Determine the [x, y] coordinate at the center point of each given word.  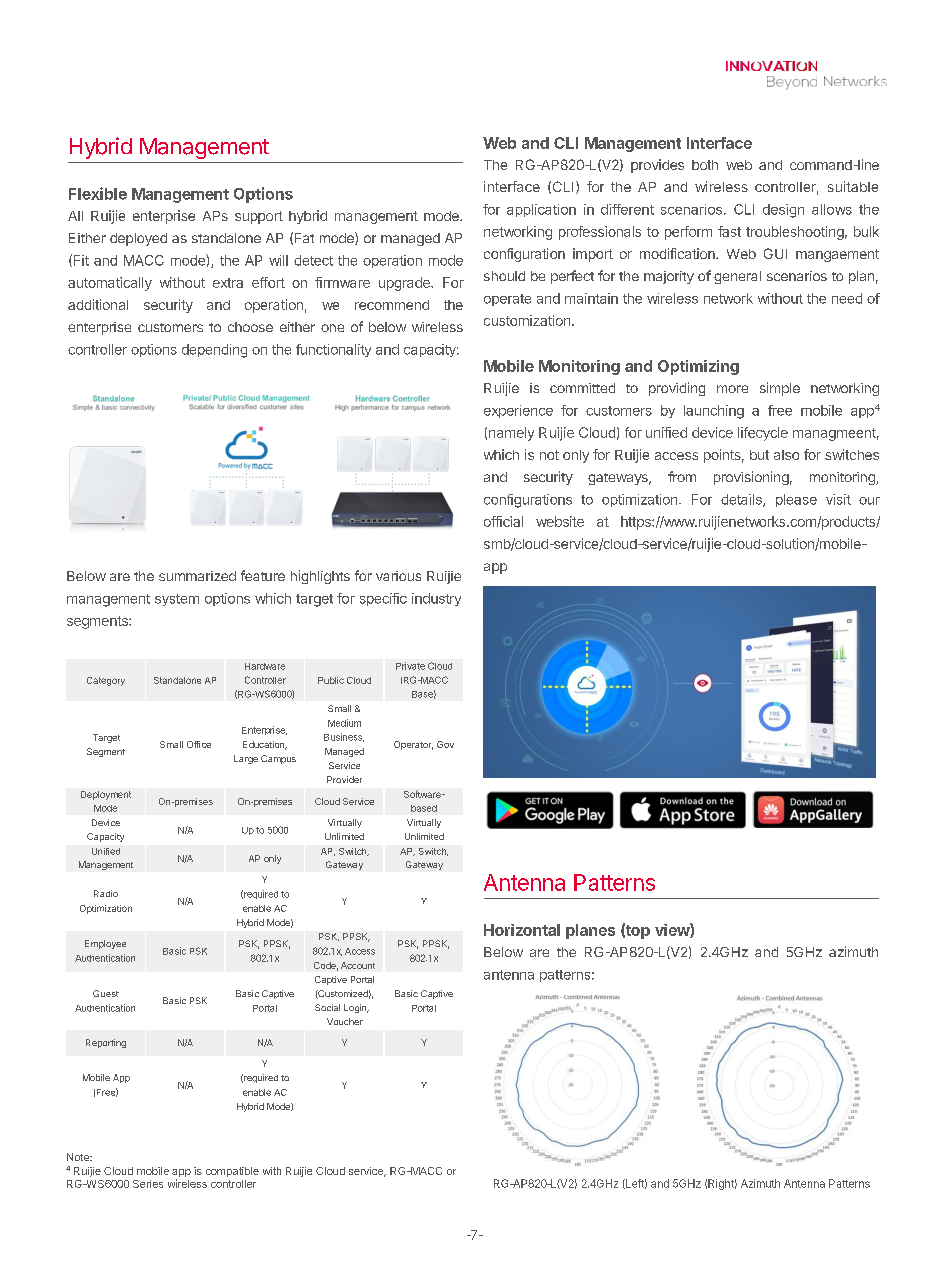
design [783, 211]
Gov [445, 744]
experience [518, 411]
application [541, 210]
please [796, 500]
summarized [197, 576]
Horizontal [522, 930]
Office [199, 744]
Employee [105, 944]
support [259, 217]
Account [358, 965]
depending [214, 351]
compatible [232, 1172]
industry [436, 599]
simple [780, 389]
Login [356, 1008]
